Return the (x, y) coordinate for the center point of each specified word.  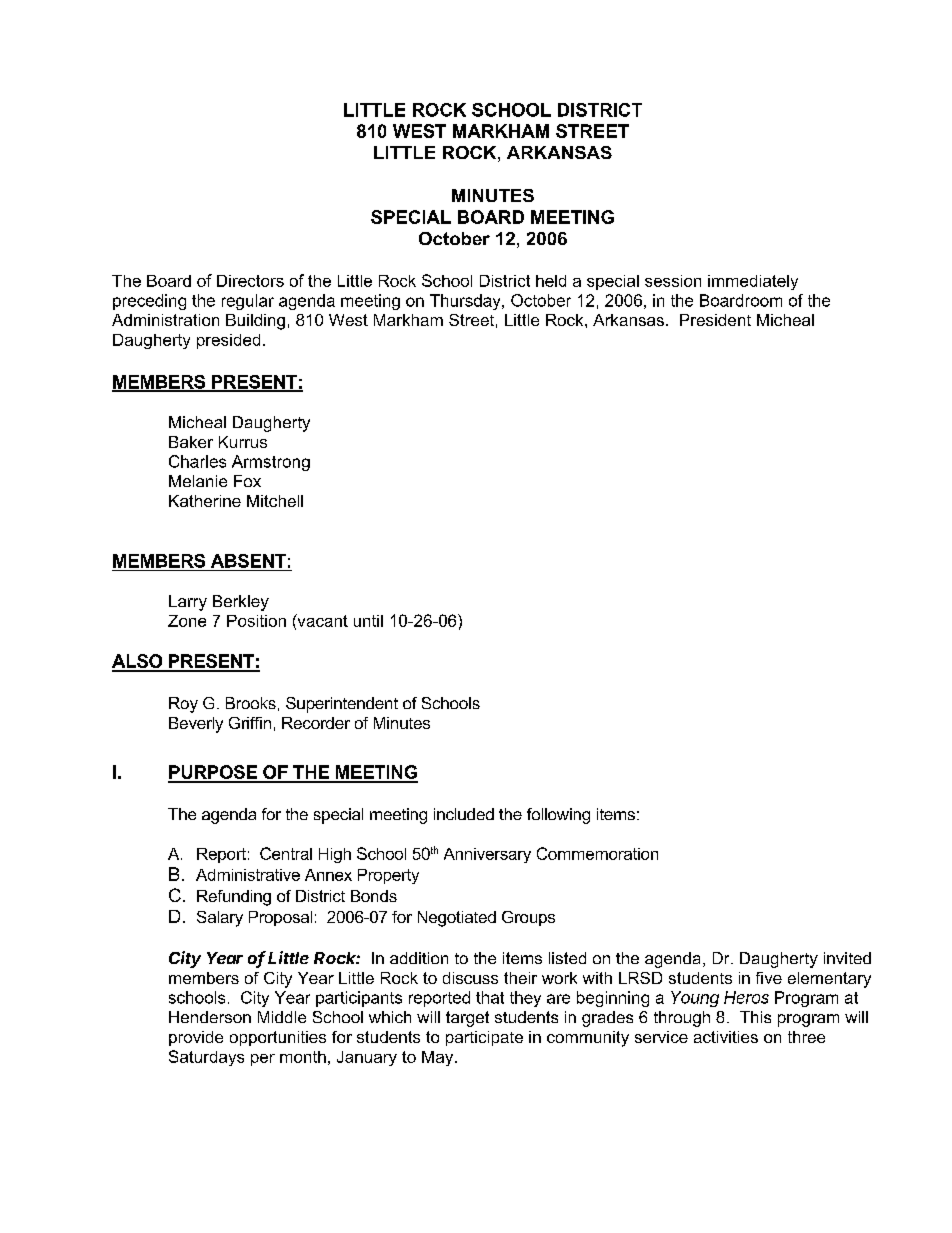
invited (847, 958)
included (464, 814)
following (558, 816)
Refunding (234, 898)
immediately (753, 282)
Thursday (466, 302)
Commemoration (597, 853)
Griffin (250, 723)
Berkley (241, 603)
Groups (528, 918)
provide (196, 1038)
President (715, 320)
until (368, 621)
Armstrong (271, 463)
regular (248, 302)
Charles (197, 461)
